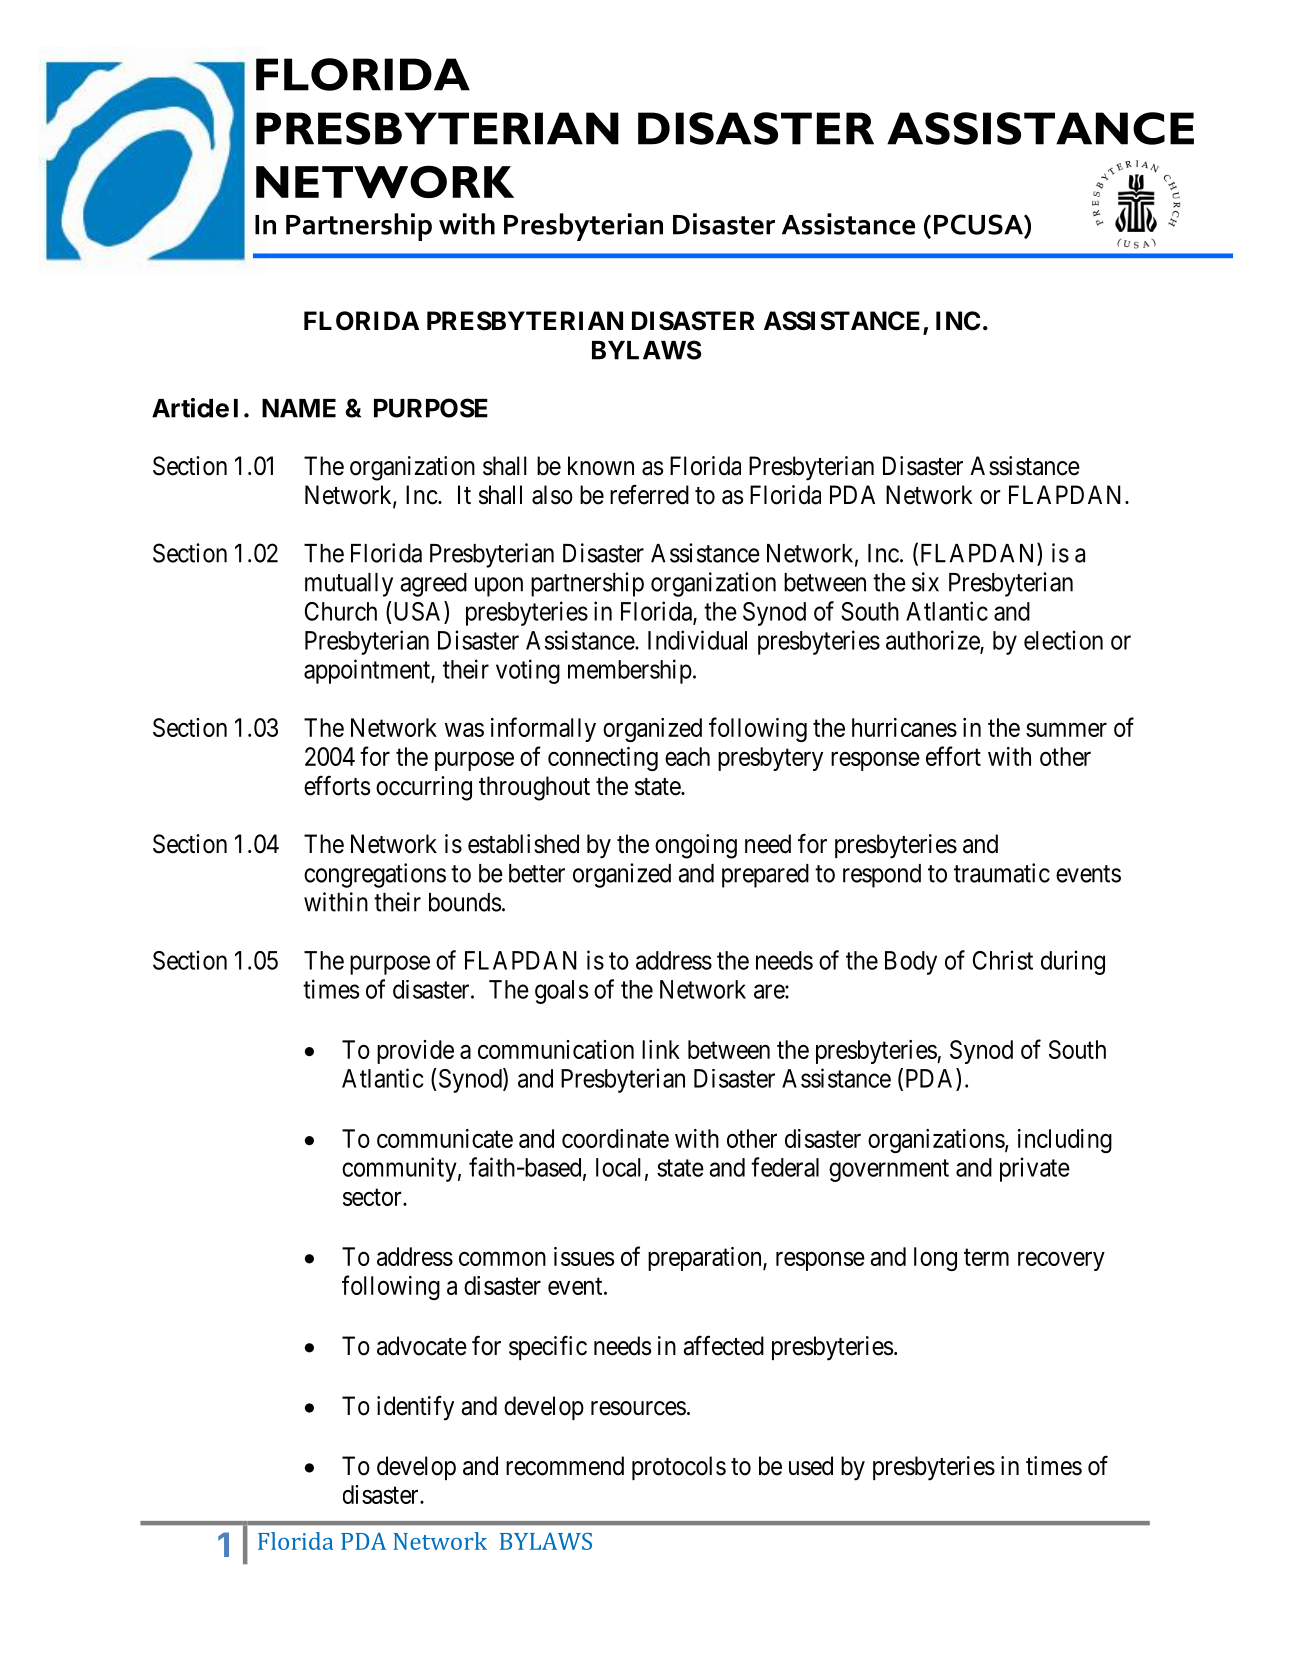 The image size is (1290, 1669). I want to click on Christ, so click(1003, 960).
